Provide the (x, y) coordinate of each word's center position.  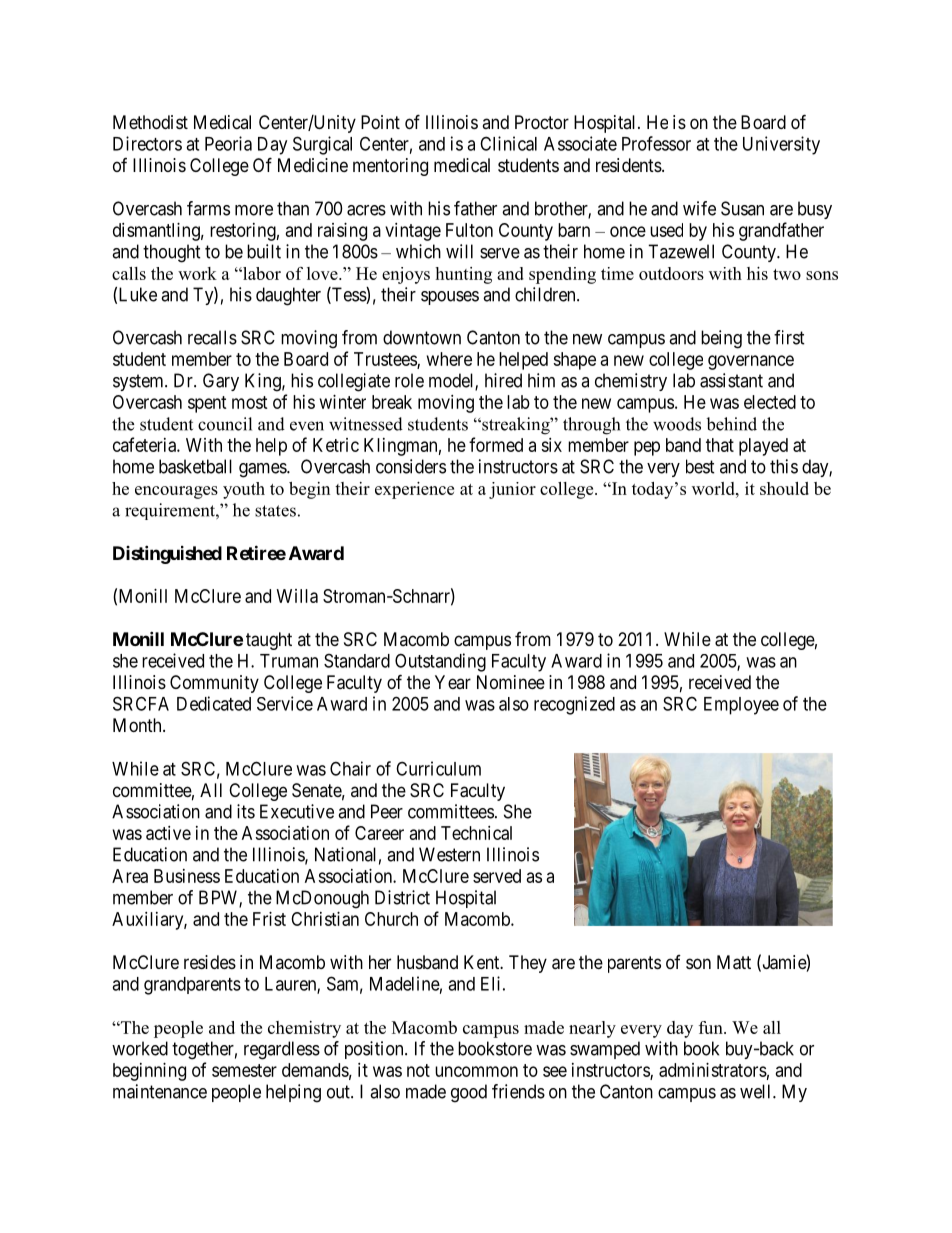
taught (269, 641)
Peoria (228, 143)
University (781, 145)
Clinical (508, 143)
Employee (741, 706)
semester (244, 1070)
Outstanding (440, 662)
